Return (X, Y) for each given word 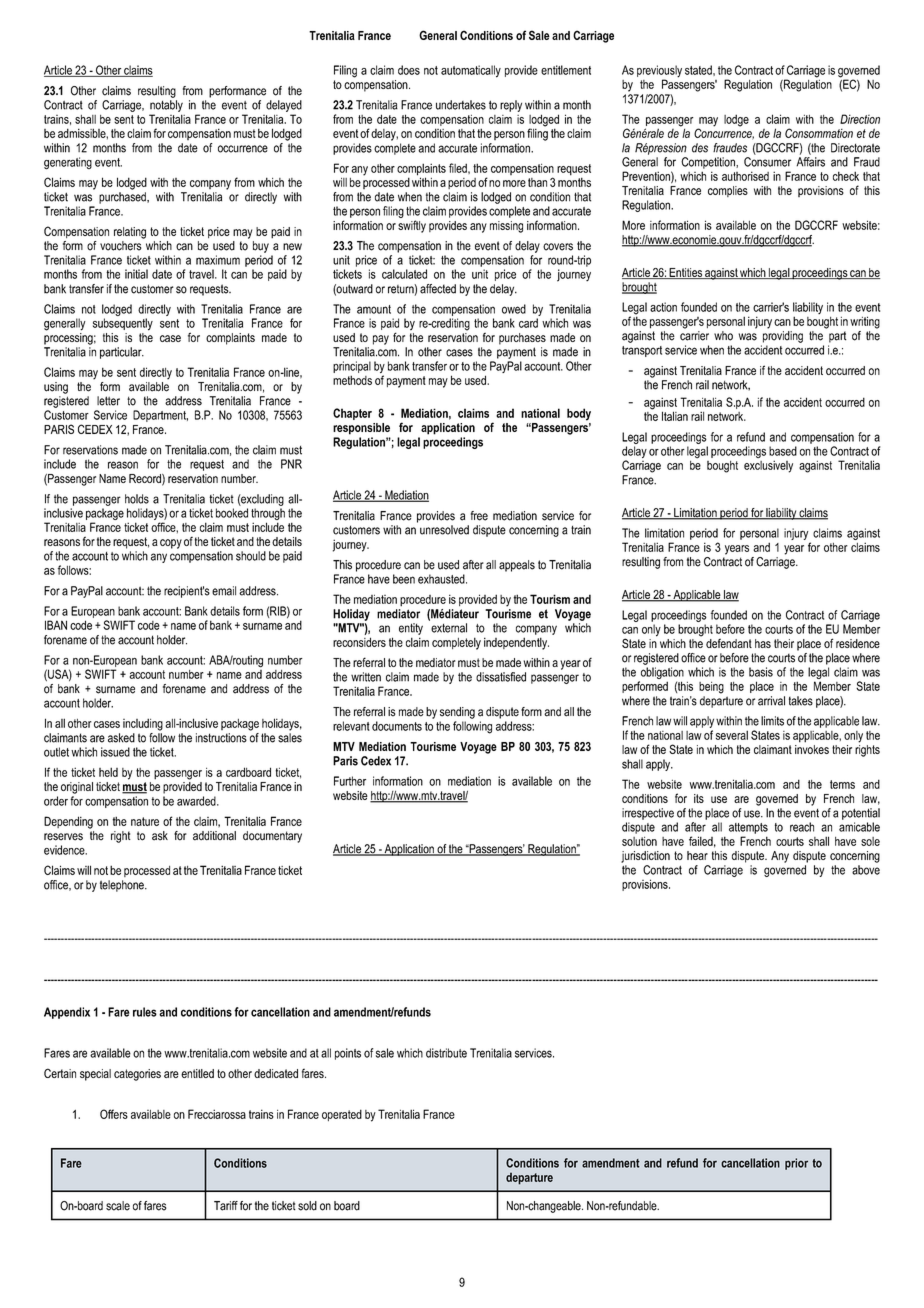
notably (166, 106)
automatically (471, 71)
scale (118, 1206)
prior (796, 1164)
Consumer (767, 162)
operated (342, 1115)
